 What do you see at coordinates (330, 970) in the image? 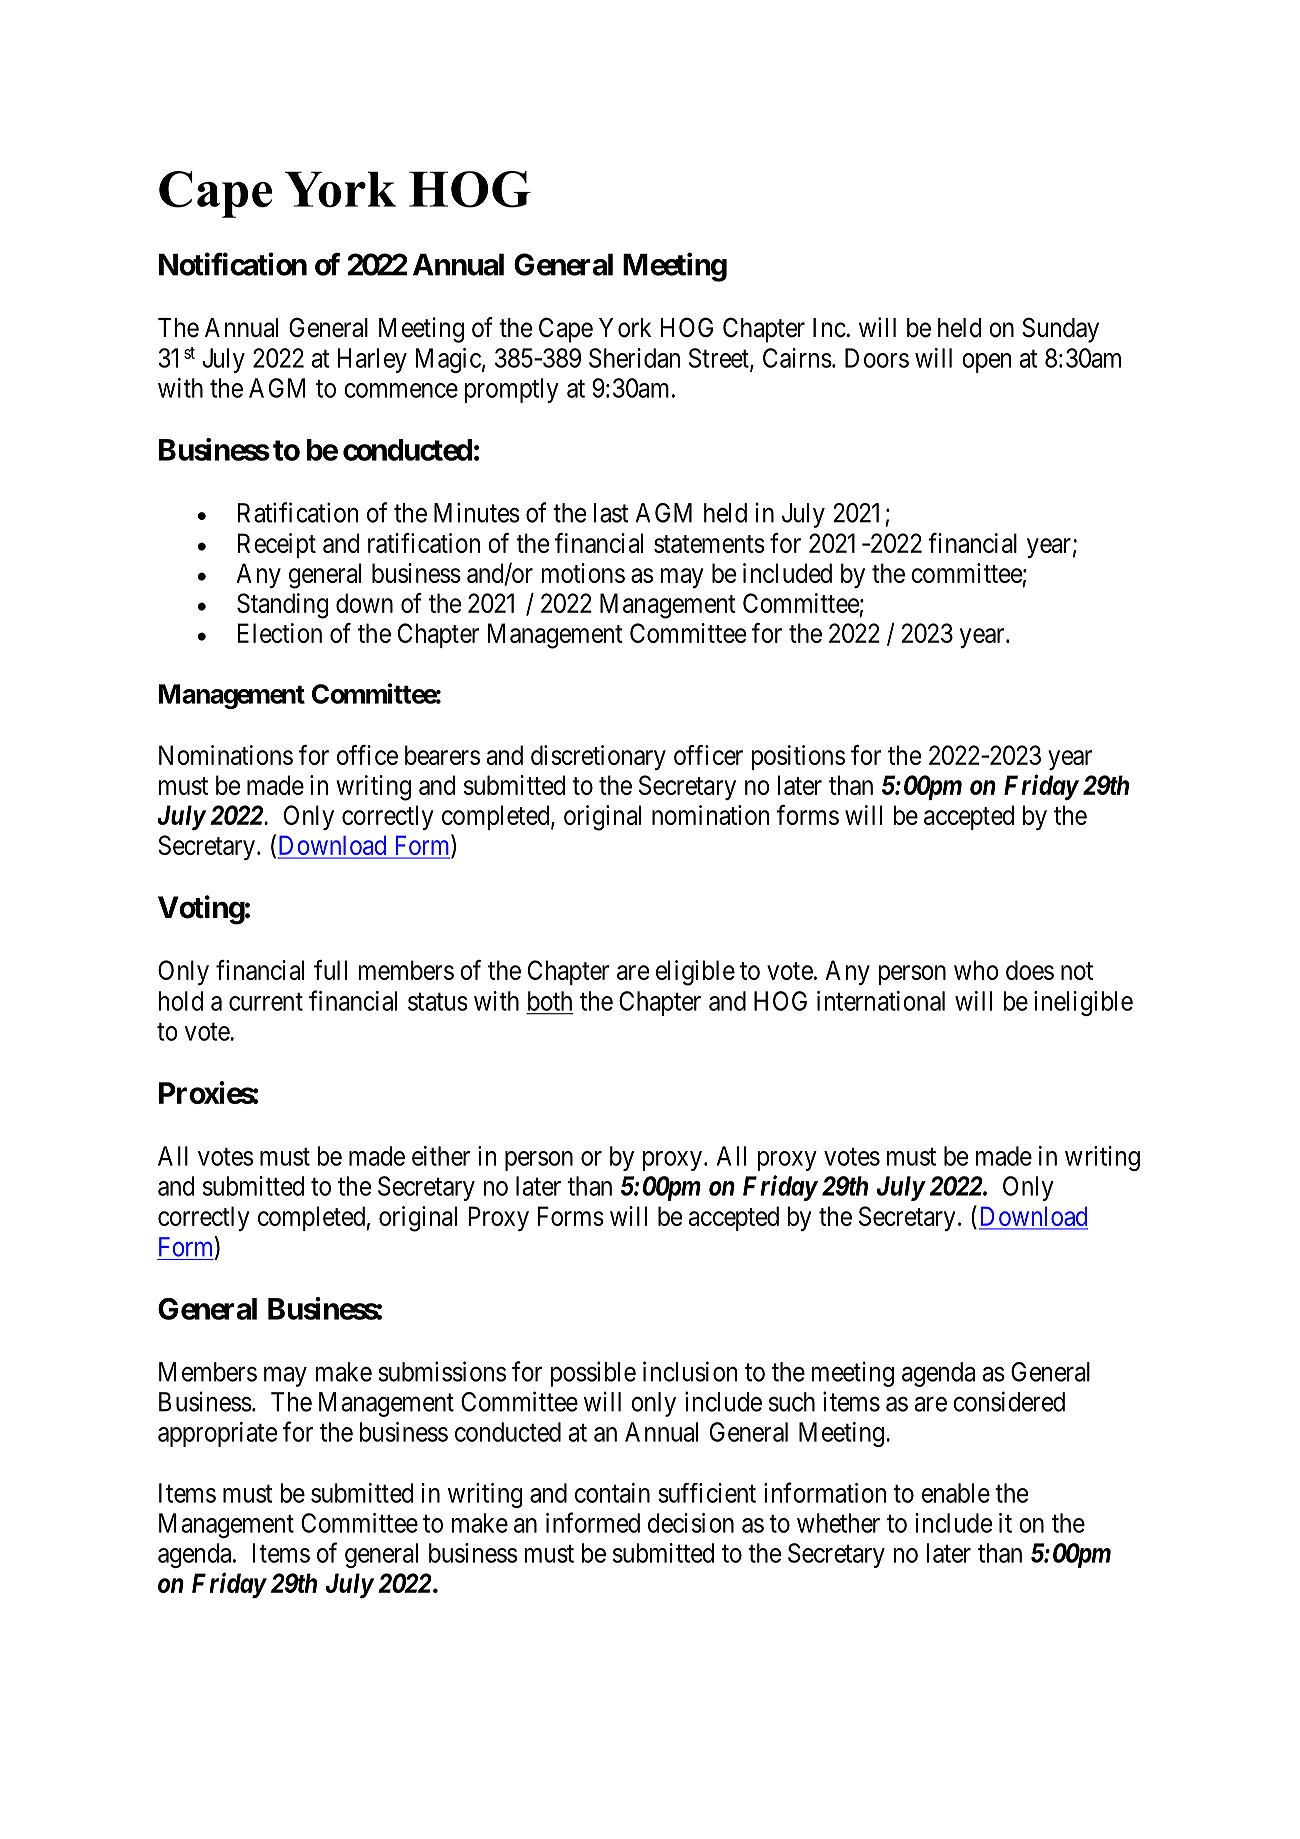
I see `full` at bounding box center [330, 970].
